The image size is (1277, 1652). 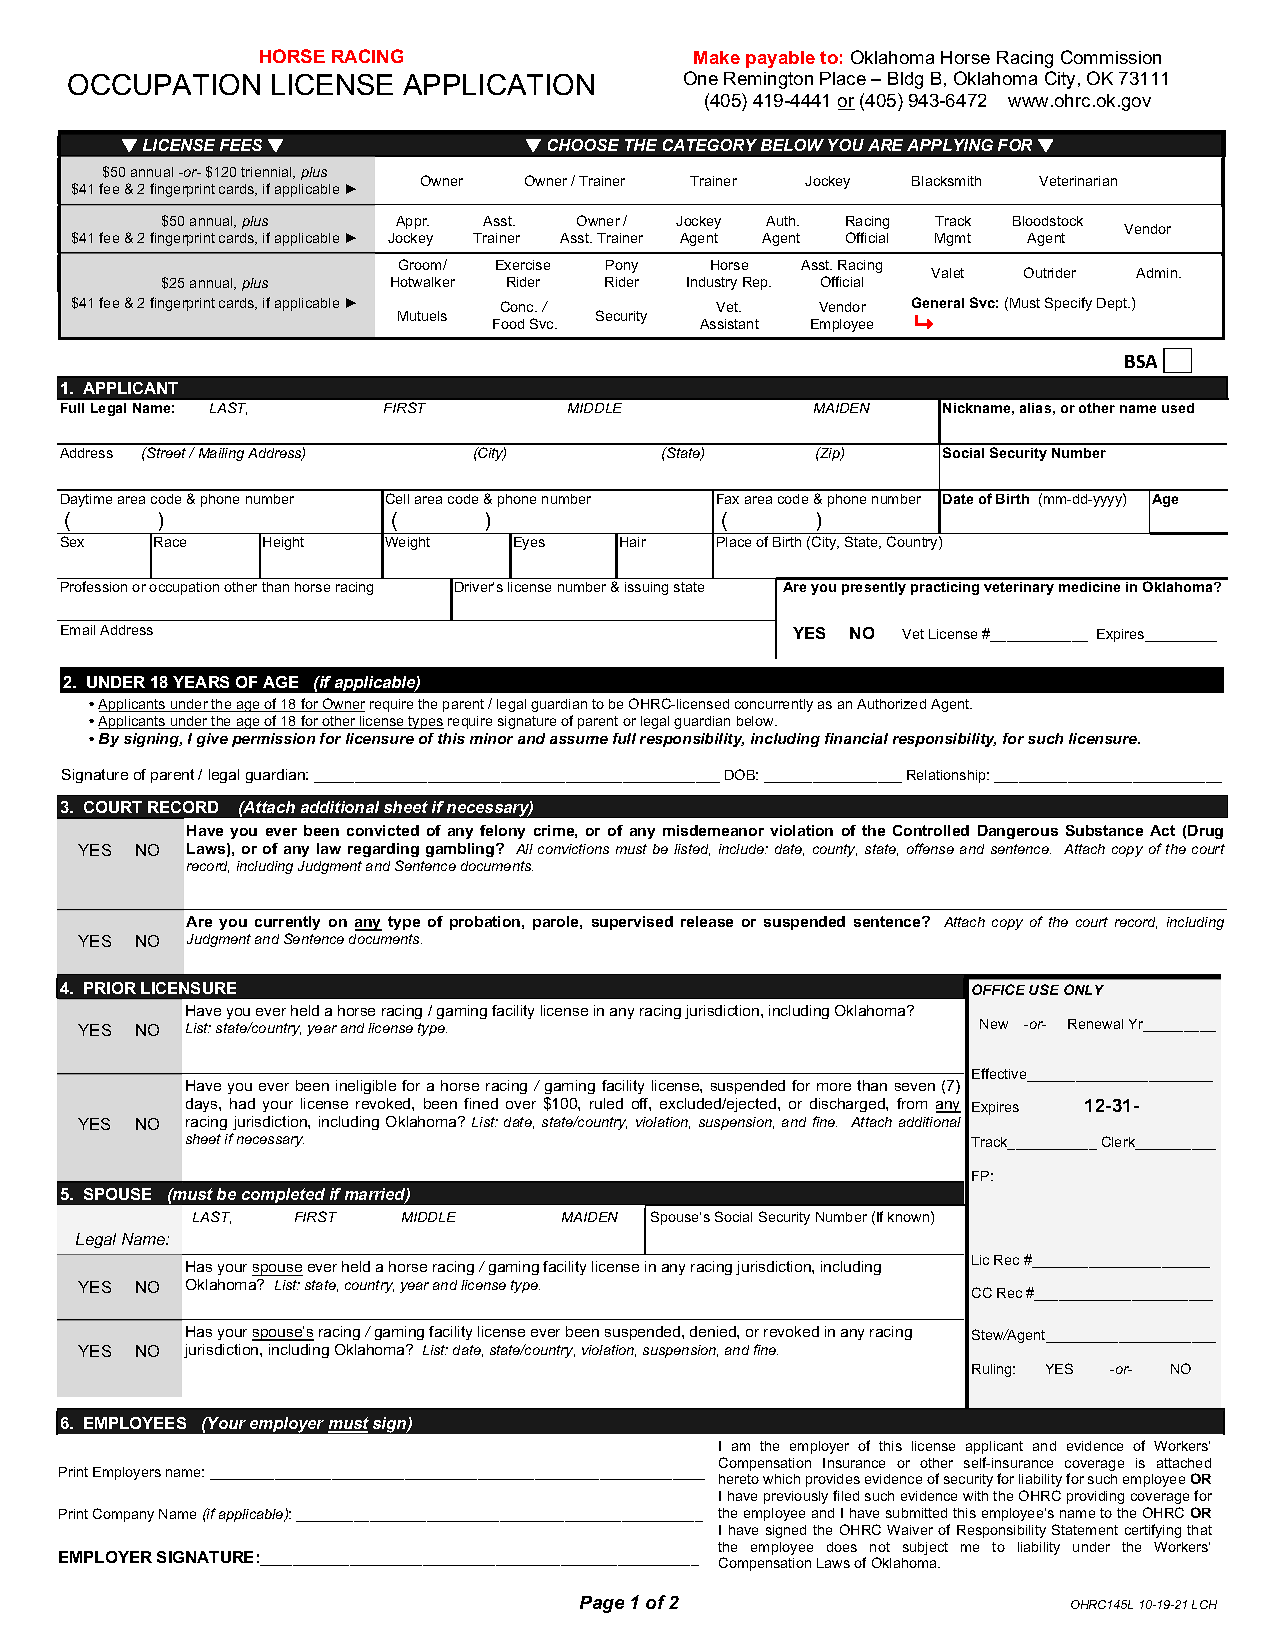 What do you see at coordinates (241, 145) in the image?
I see `FEES` at bounding box center [241, 145].
